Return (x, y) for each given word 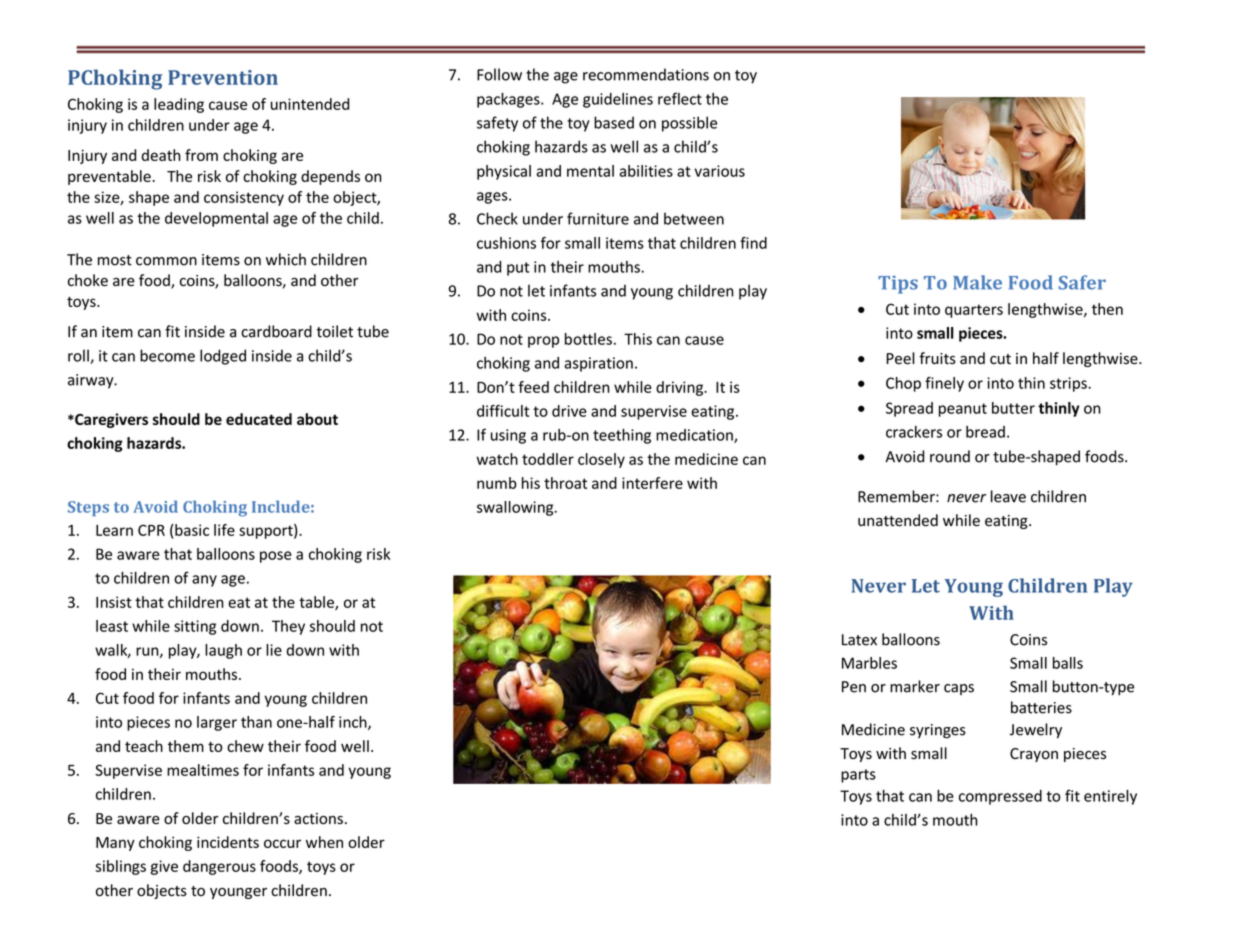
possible (689, 124)
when (324, 842)
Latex (859, 640)
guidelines (618, 100)
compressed (1000, 797)
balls (1068, 663)
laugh (223, 651)
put (518, 269)
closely (601, 460)
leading (179, 105)
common (166, 261)
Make (977, 282)
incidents (228, 842)
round (950, 456)
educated (259, 419)
